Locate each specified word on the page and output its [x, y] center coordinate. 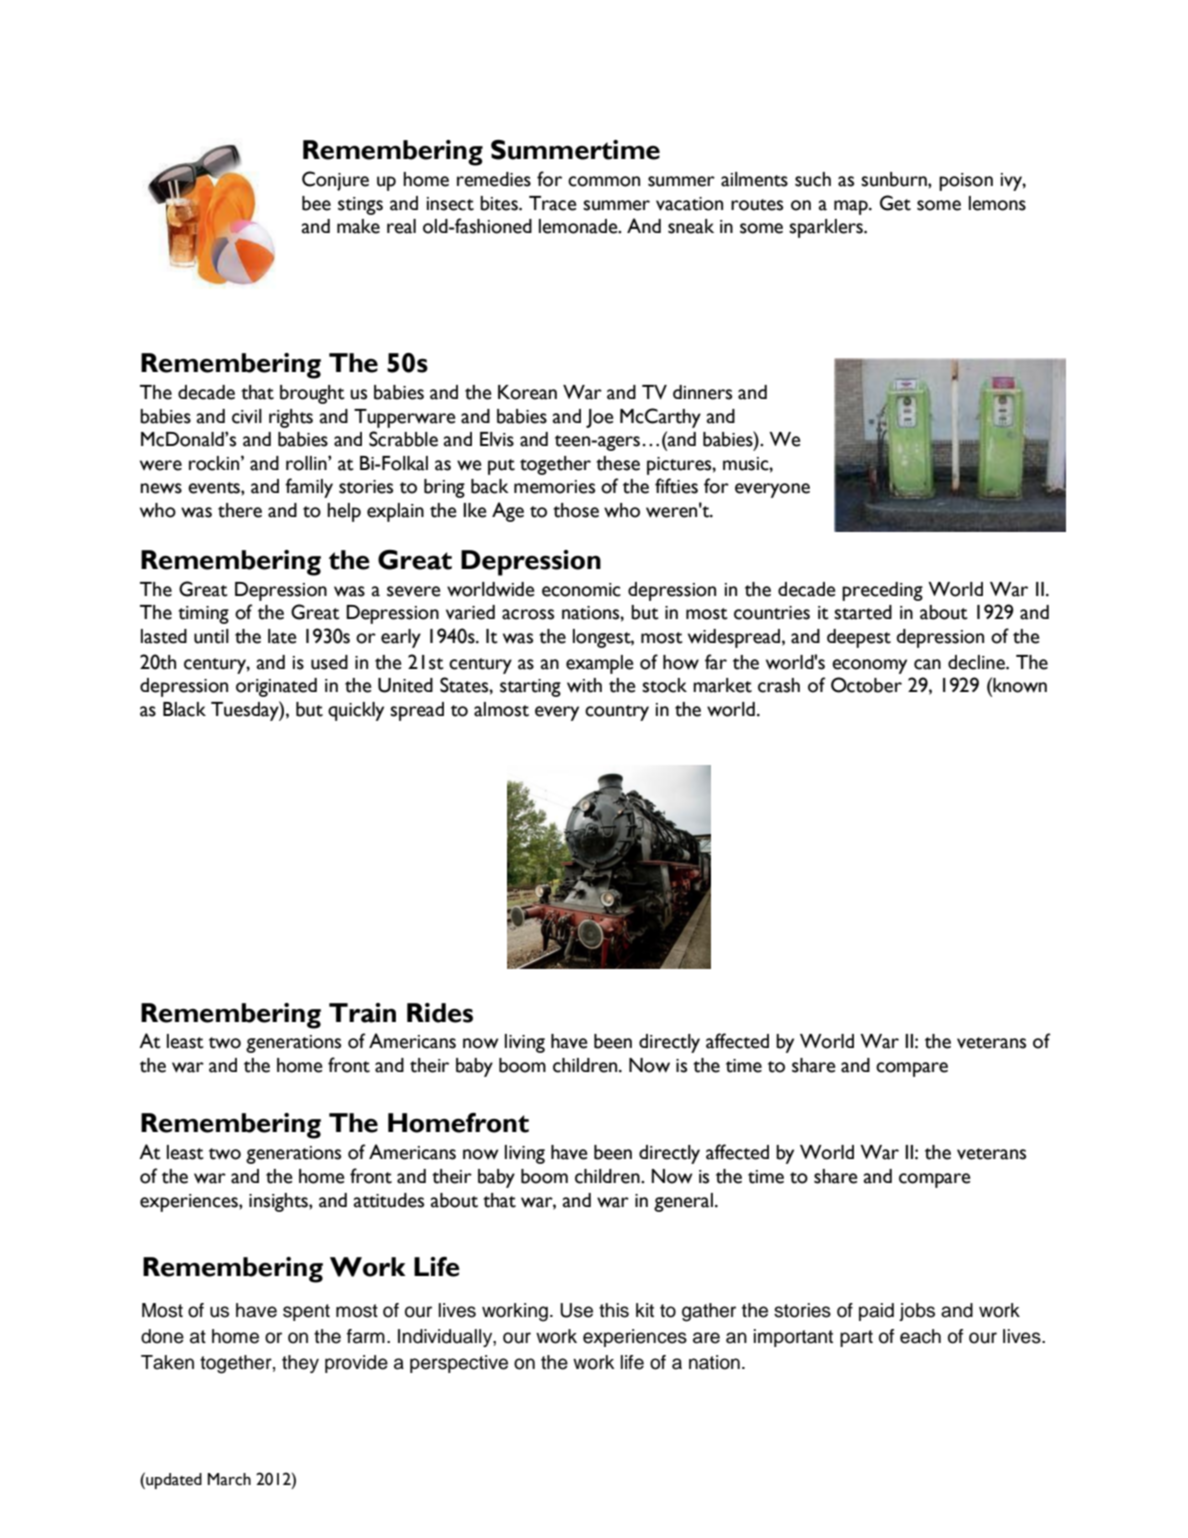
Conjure [335, 181]
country [617, 713]
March [229, 1479]
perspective [459, 1364]
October [866, 685]
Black [184, 709]
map [852, 207]
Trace [553, 203]
